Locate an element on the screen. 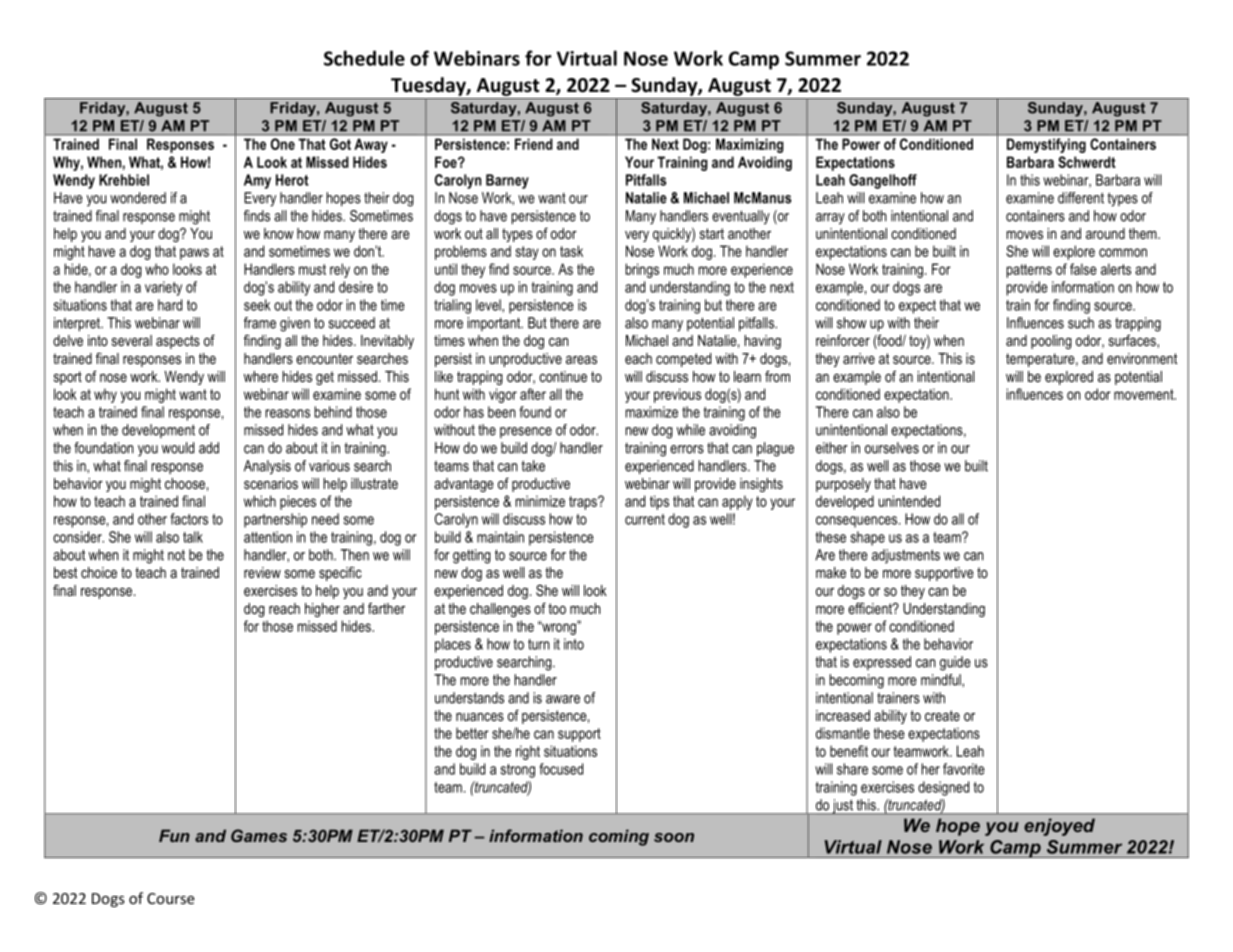  soon is located at coordinates (674, 837).
